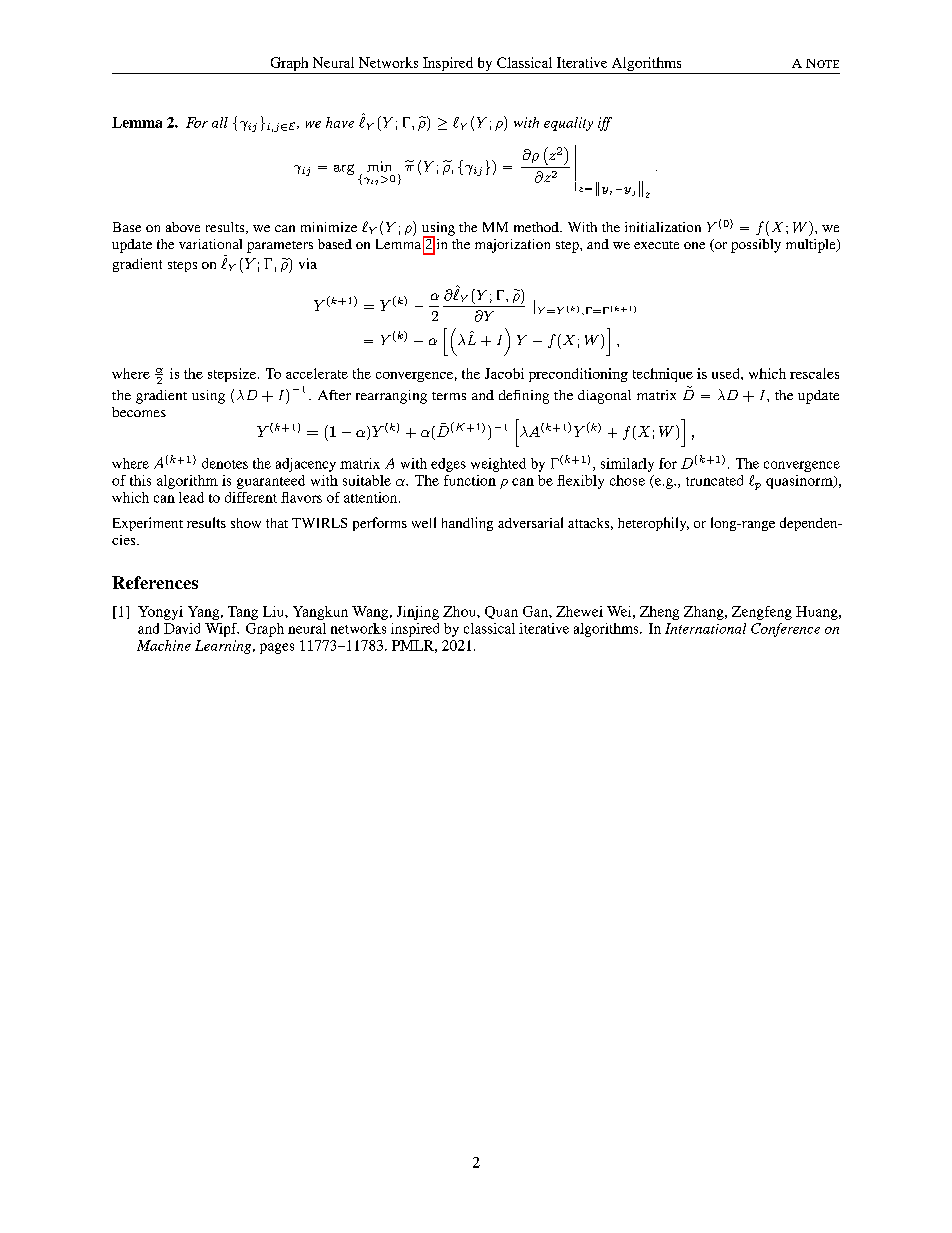 Image resolution: width=952 pixels, height=1233 pixels. What do you see at coordinates (220, 122) in the screenshot?
I see `all` at bounding box center [220, 122].
